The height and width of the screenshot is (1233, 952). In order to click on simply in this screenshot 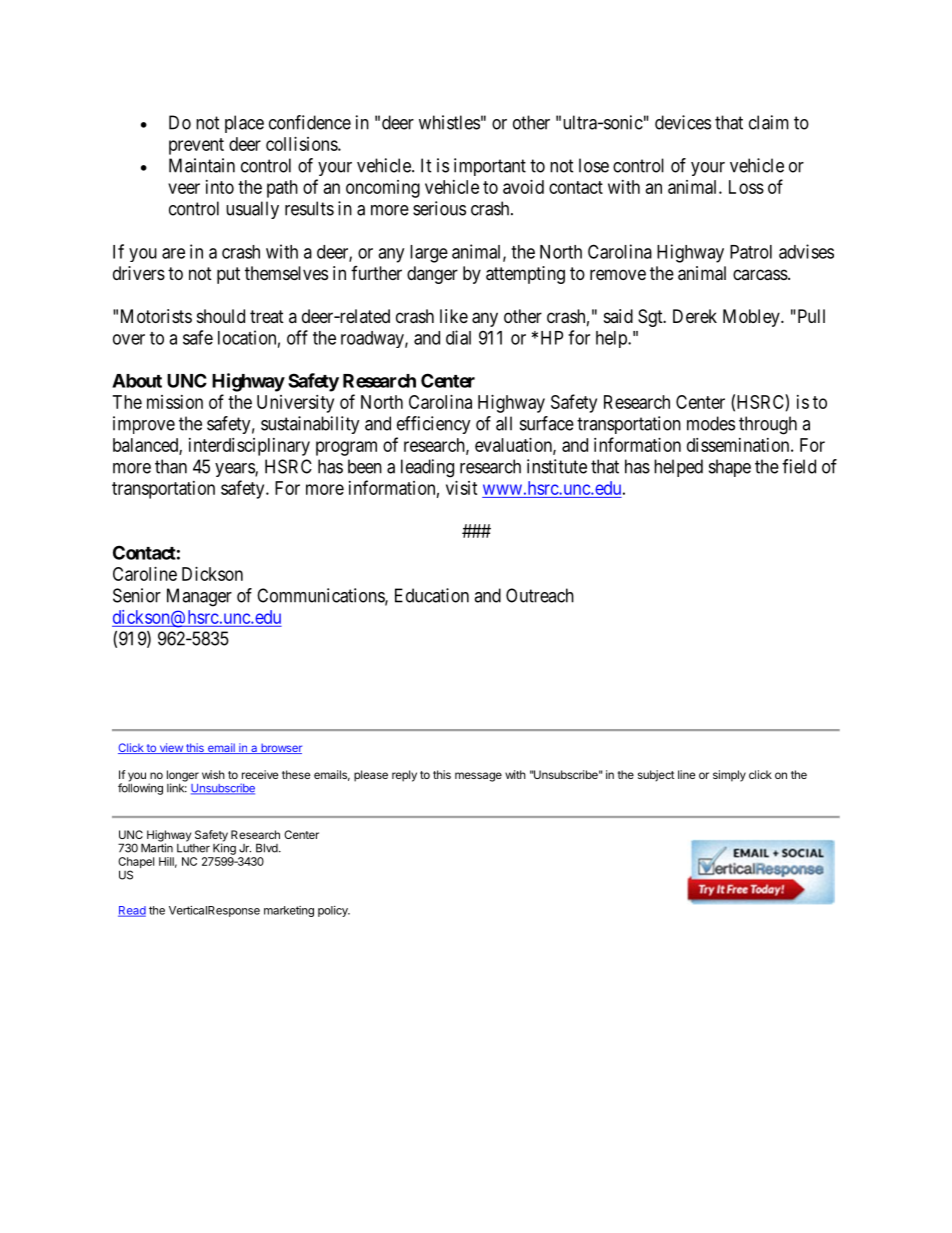, I will do `click(729, 776)`.
